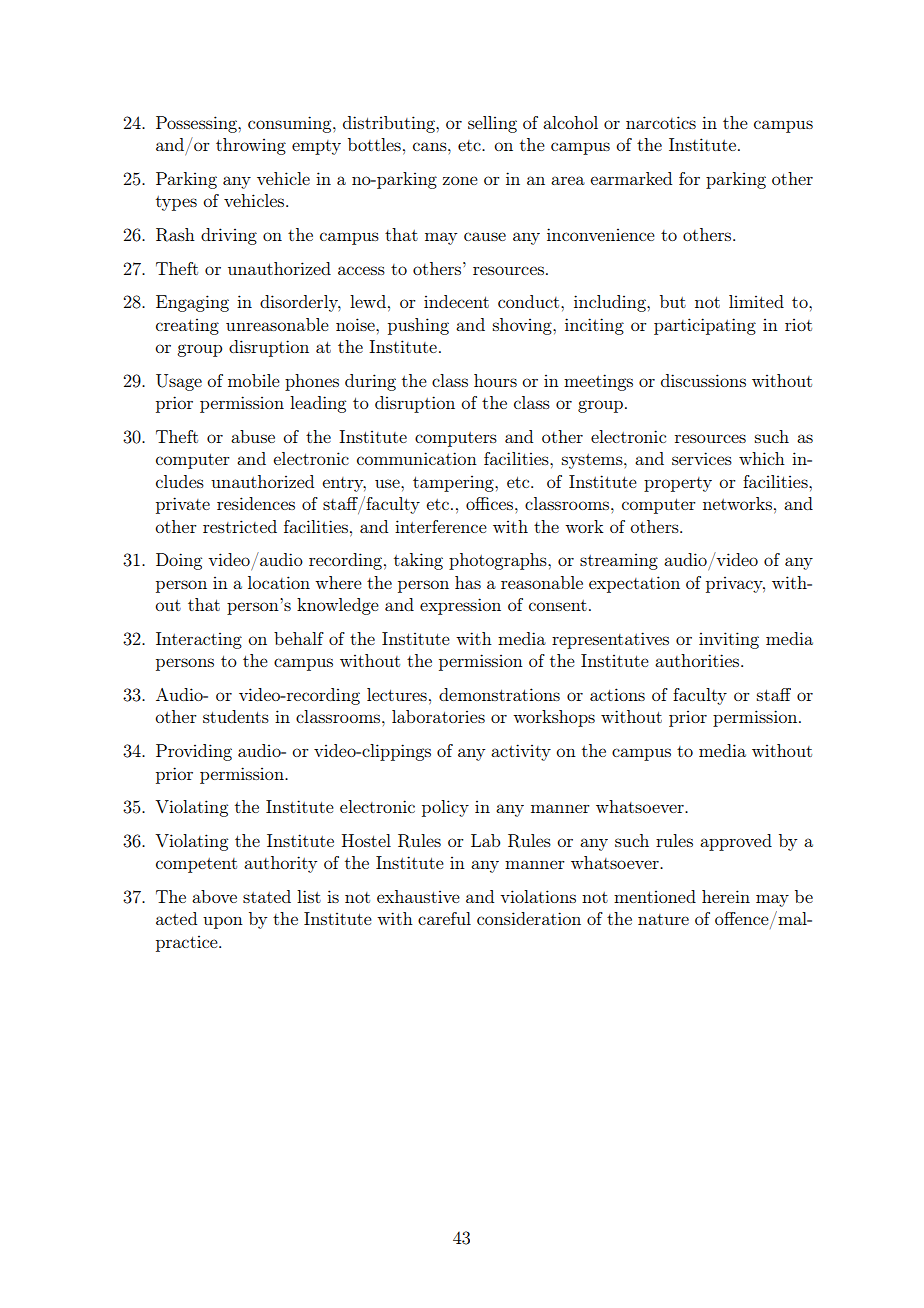 This document has width=924, height=1308. What do you see at coordinates (678, 484) in the document?
I see `property` at bounding box center [678, 484].
